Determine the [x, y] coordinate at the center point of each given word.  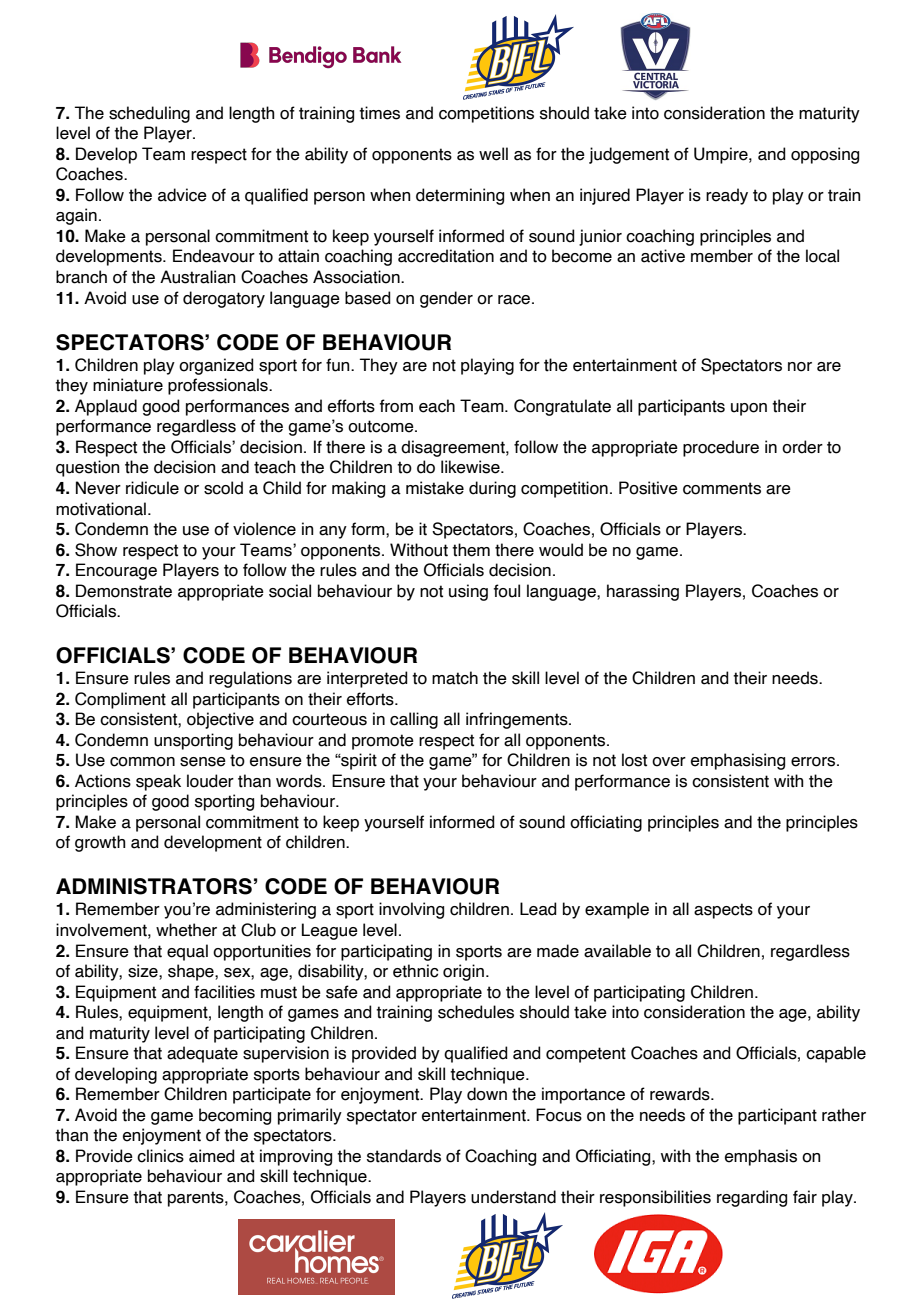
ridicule [152, 488]
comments [722, 488]
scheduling [149, 114]
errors [814, 762]
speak [158, 782]
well [493, 154]
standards [404, 1156]
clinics [160, 1156]
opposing [825, 155]
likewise [471, 467]
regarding [752, 1198]
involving [411, 910]
